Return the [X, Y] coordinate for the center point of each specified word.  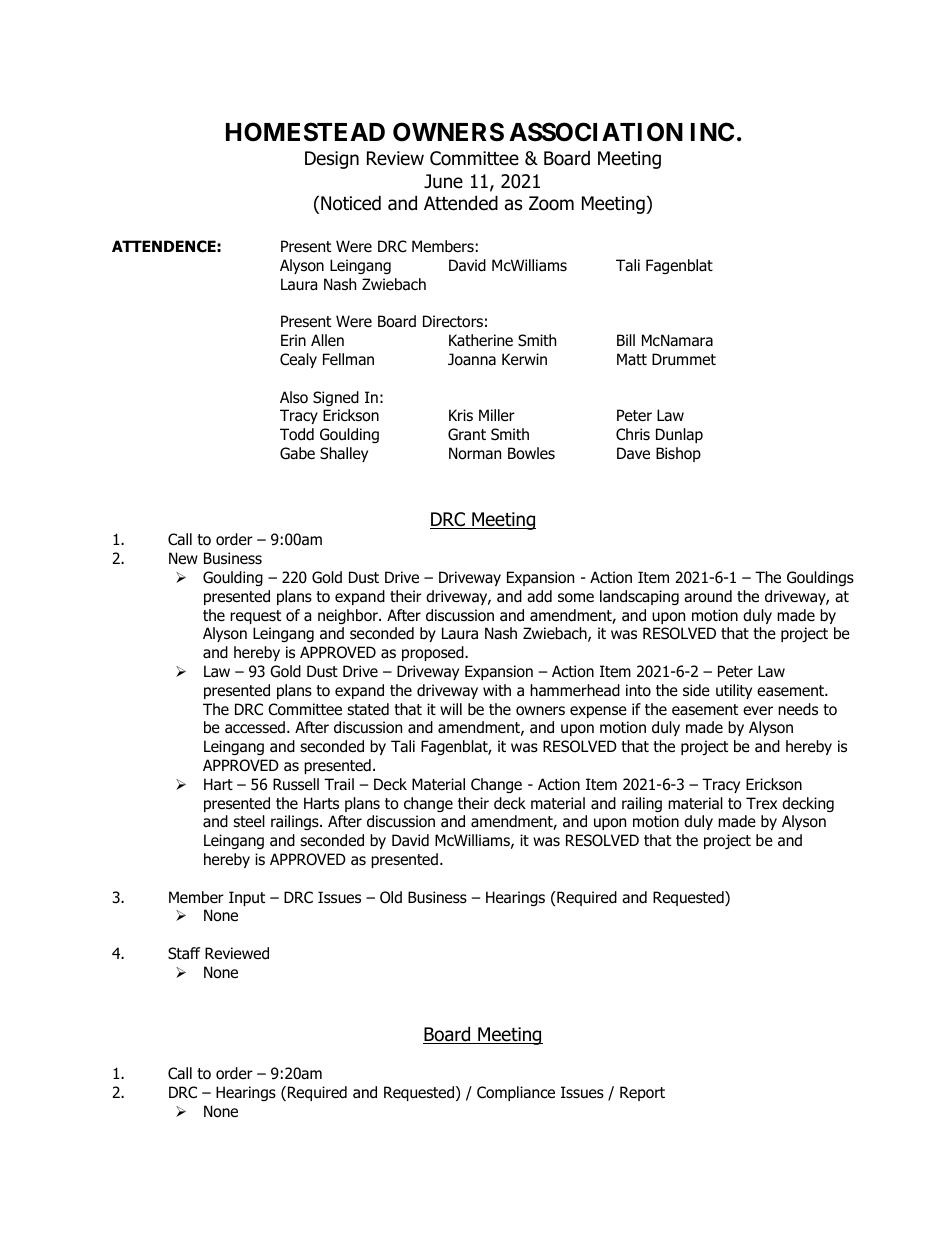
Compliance [516, 1093]
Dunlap [679, 435]
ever [758, 710]
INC [712, 132]
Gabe [297, 453]
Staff [184, 953]
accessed [255, 727]
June [443, 181]
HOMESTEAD [305, 132]
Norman [475, 453]
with [497, 690]
